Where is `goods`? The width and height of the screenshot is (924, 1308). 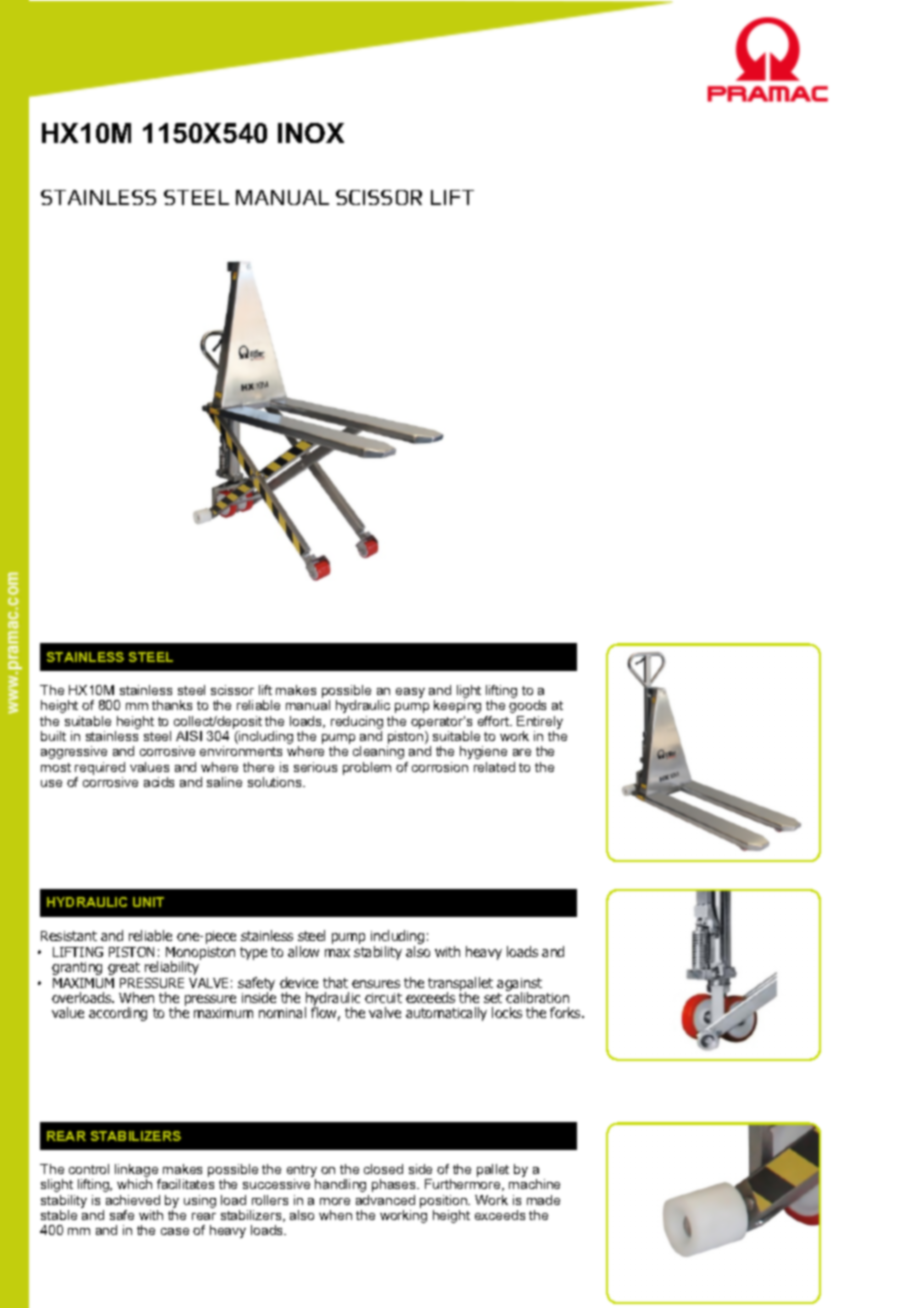 goods is located at coordinates (527, 706).
